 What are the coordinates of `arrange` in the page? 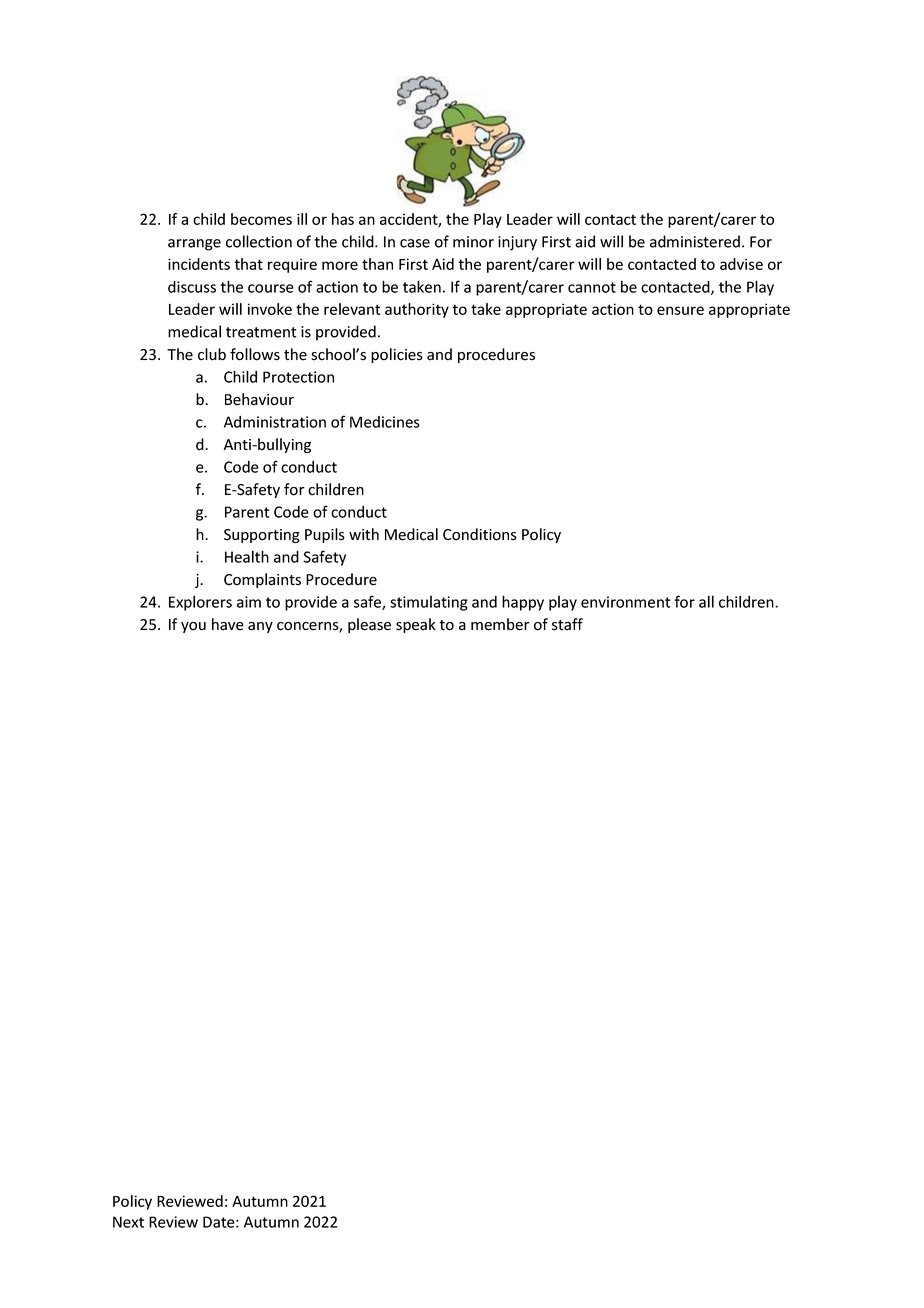 It's located at (194, 245).
